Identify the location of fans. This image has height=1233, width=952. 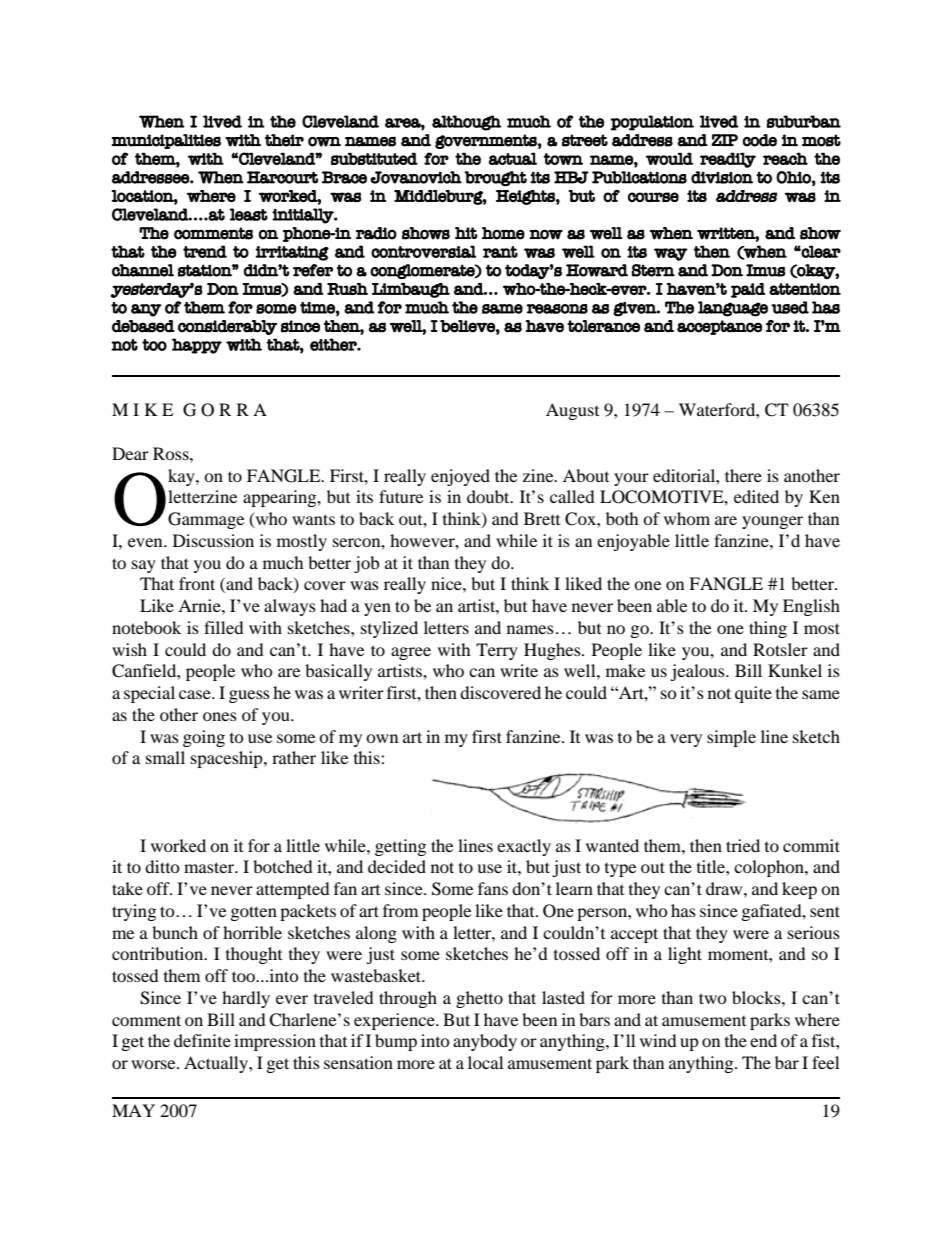
(493, 888).
